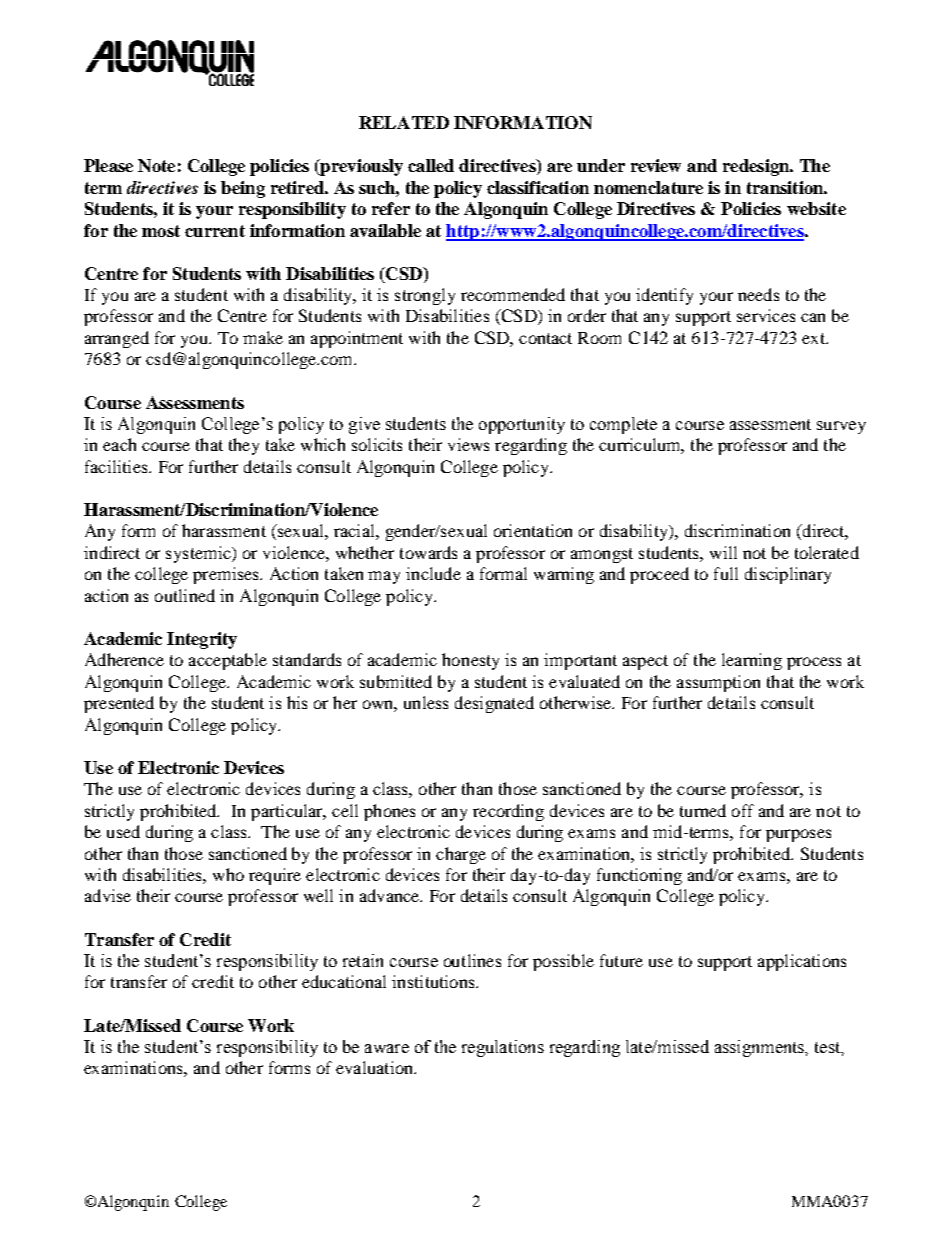 Image resolution: width=952 pixels, height=1233 pixels. I want to click on honesty, so click(470, 661).
